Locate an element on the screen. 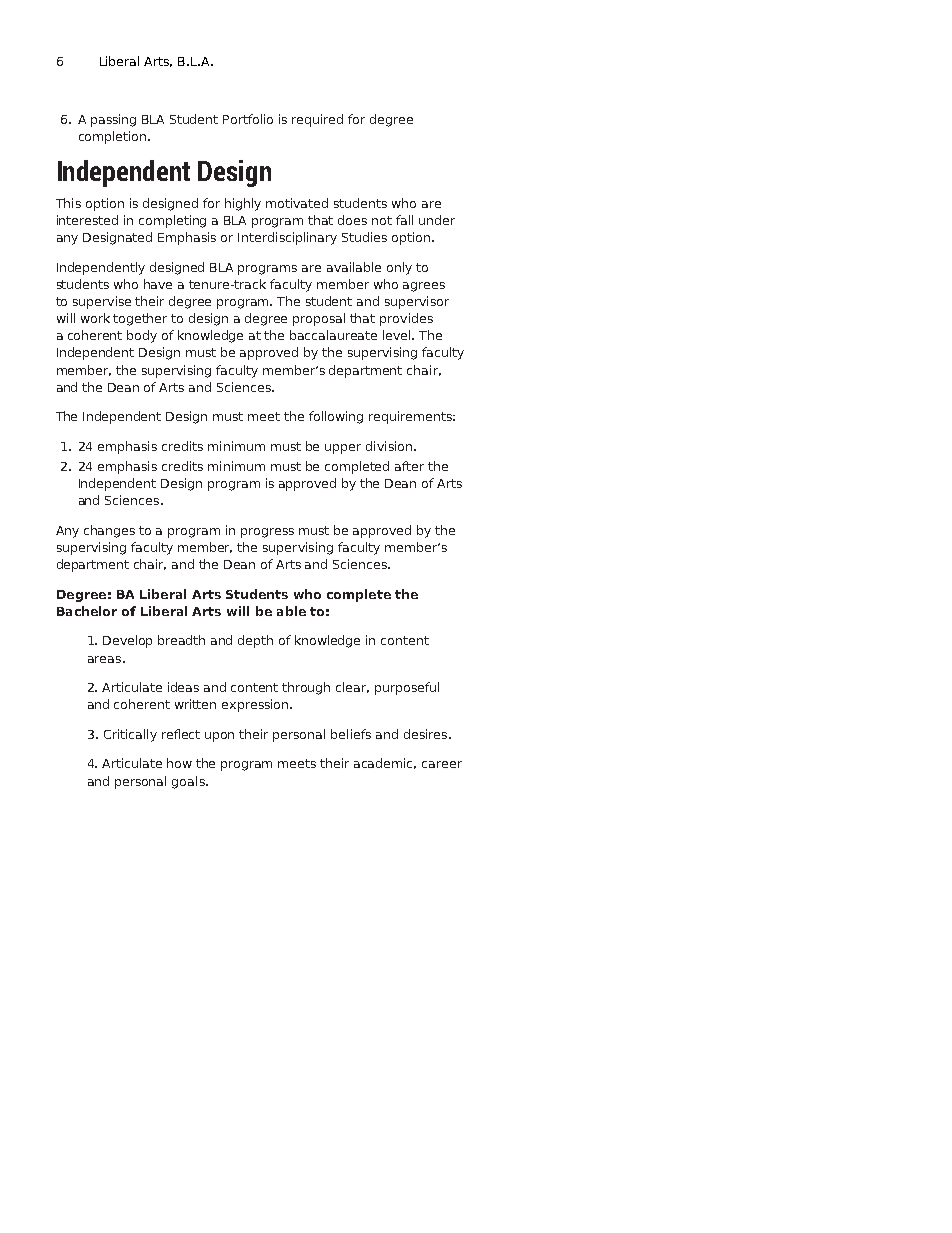 This screenshot has height=1233, width=952. Critically is located at coordinates (130, 735).
